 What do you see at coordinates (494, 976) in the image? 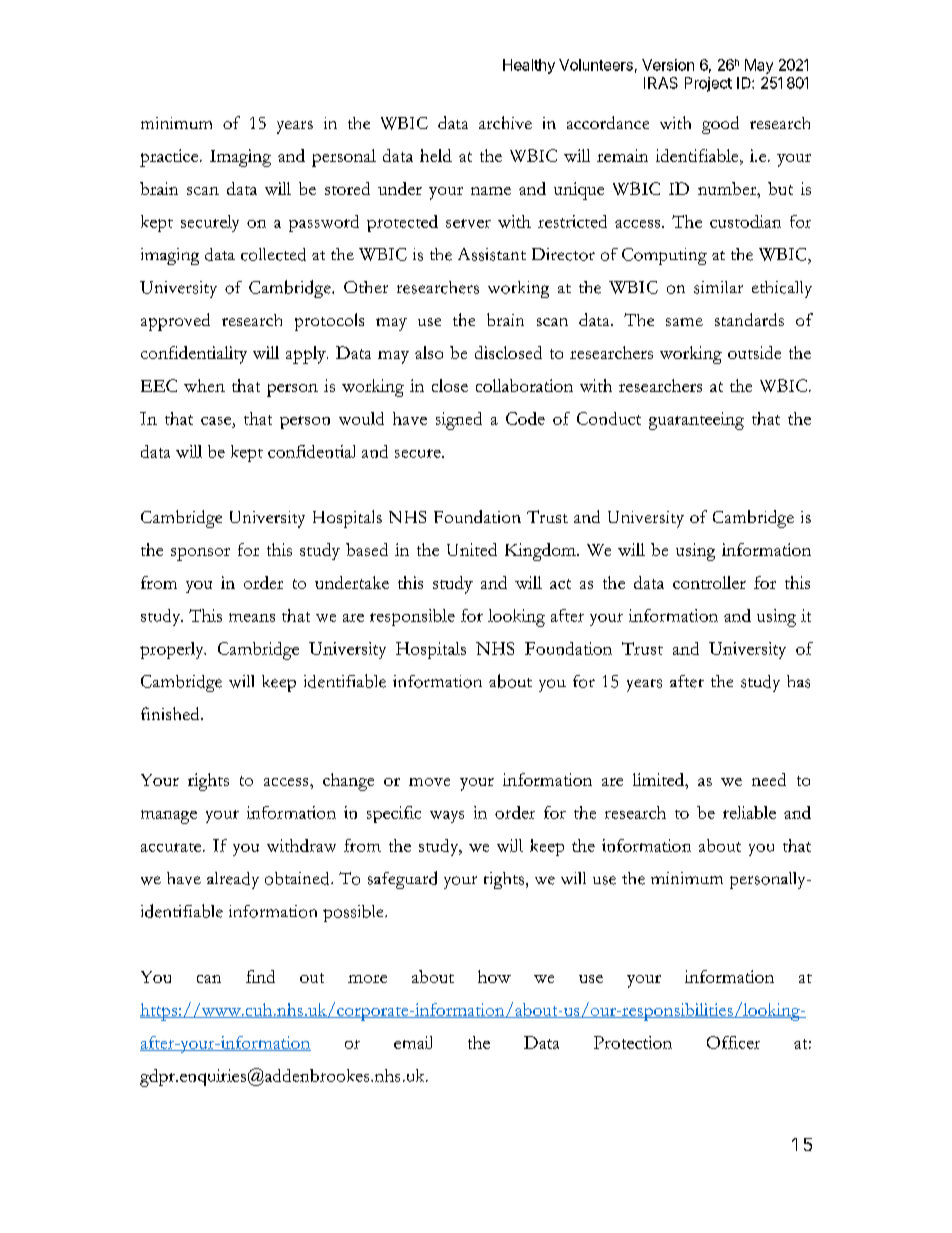
I see `how` at bounding box center [494, 976].
